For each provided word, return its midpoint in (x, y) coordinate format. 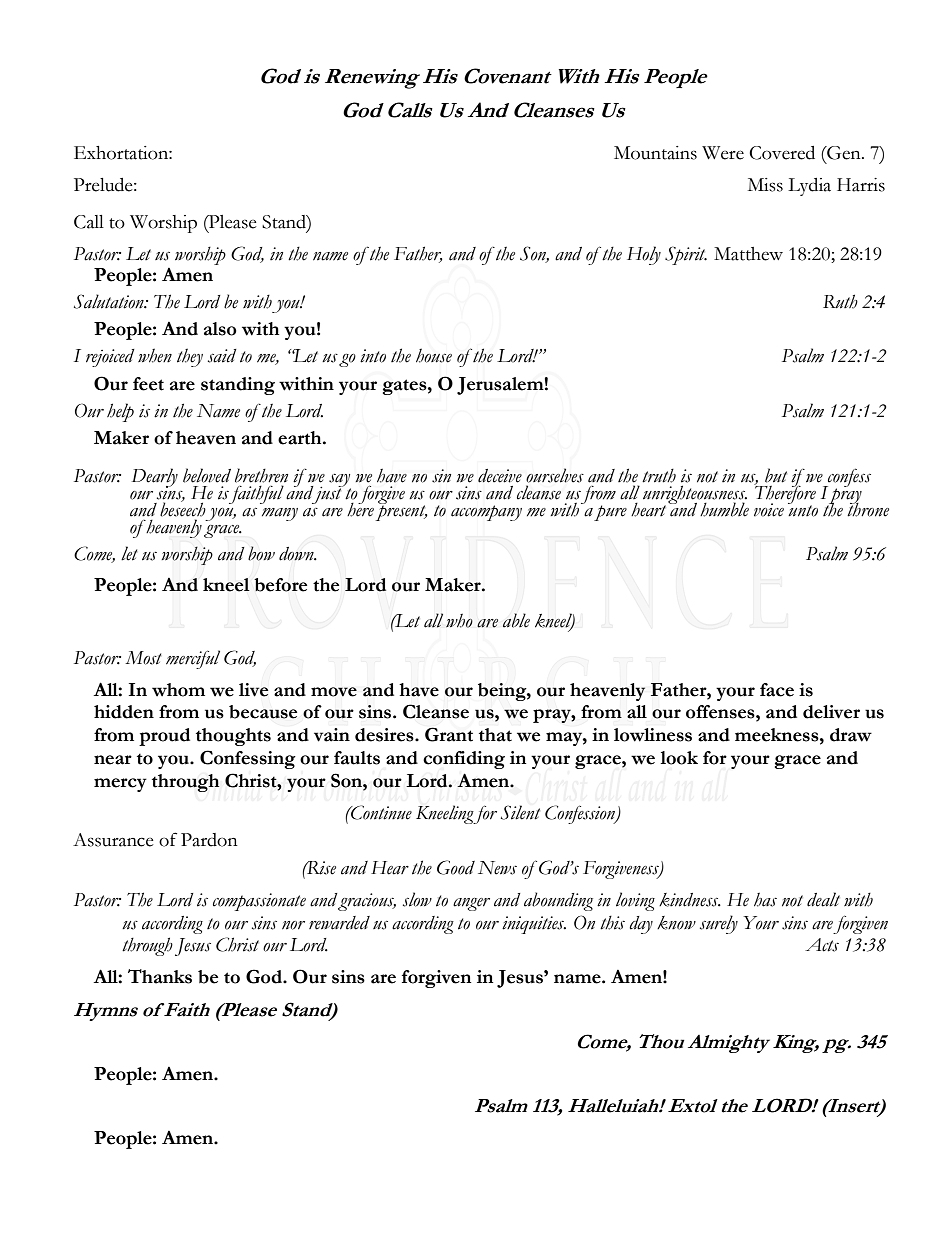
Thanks (160, 976)
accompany (486, 513)
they (190, 357)
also (220, 329)
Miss (765, 185)
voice (769, 510)
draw (851, 735)
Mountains (655, 153)
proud (164, 737)
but (776, 475)
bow (261, 553)
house (434, 355)
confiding (464, 760)
